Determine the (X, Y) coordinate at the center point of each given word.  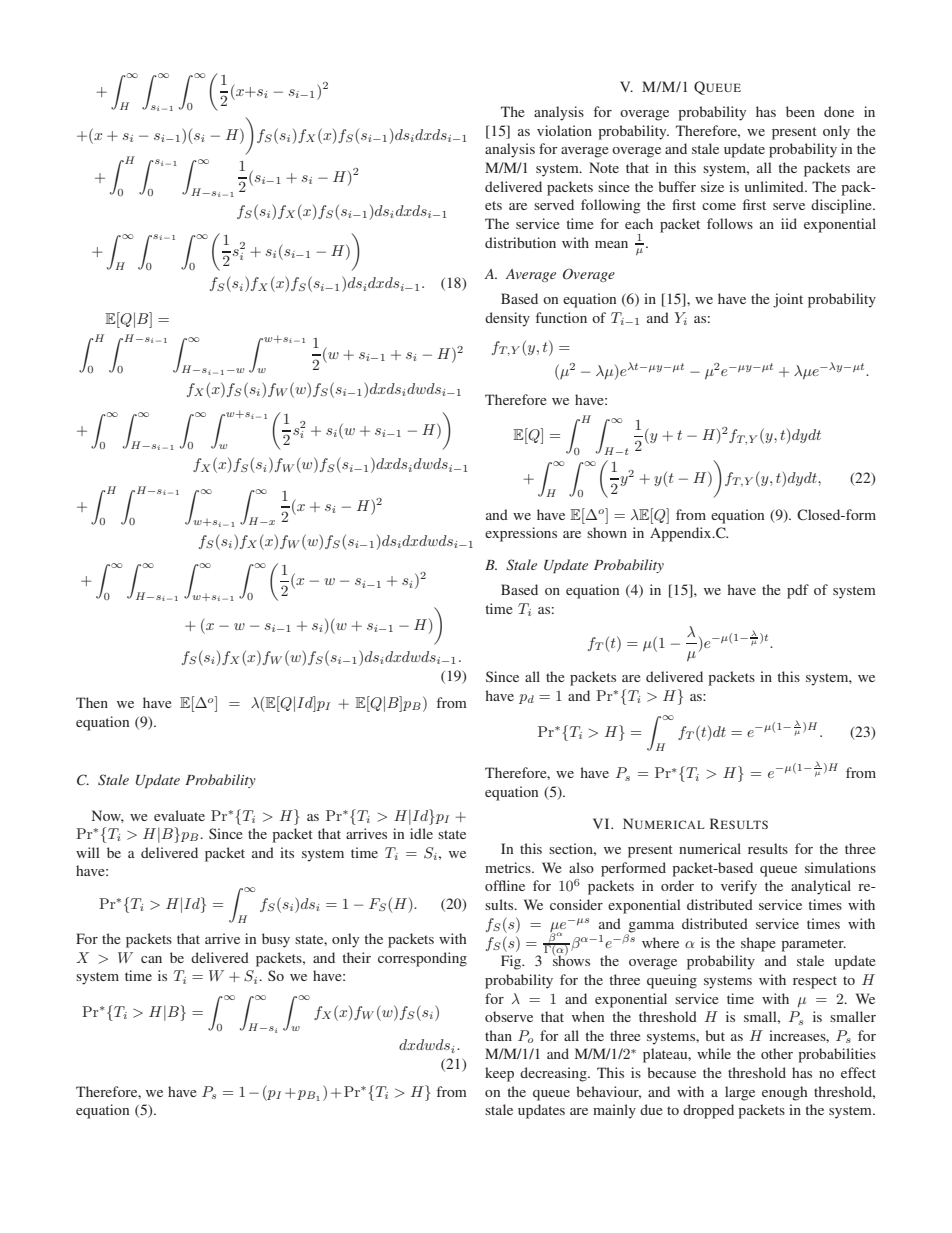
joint (788, 300)
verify (739, 887)
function (561, 317)
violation (564, 130)
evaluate (179, 815)
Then (92, 702)
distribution (520, 242)
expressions (521, 534)
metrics (509, 867)
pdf (798, 591)
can (151, 959)
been (800, 111)
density (507, 319)
